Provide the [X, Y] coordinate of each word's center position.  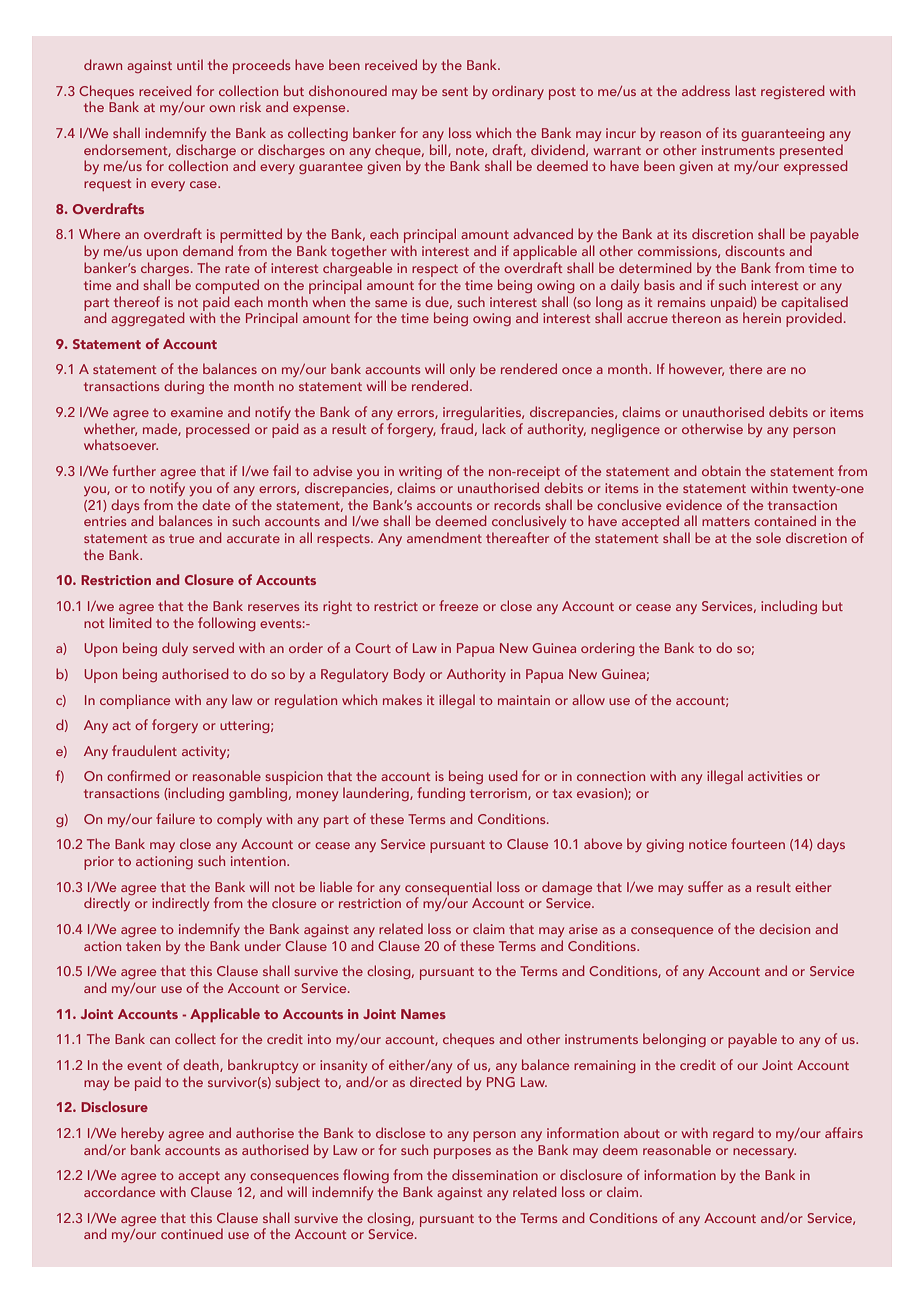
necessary [764, 1153]
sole [768, 537]
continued [192, 1233]
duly [175, 649]
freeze [458, 605]
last [745, 90]
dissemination [495, 1174]
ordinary [518, 92]
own [222, 108]
